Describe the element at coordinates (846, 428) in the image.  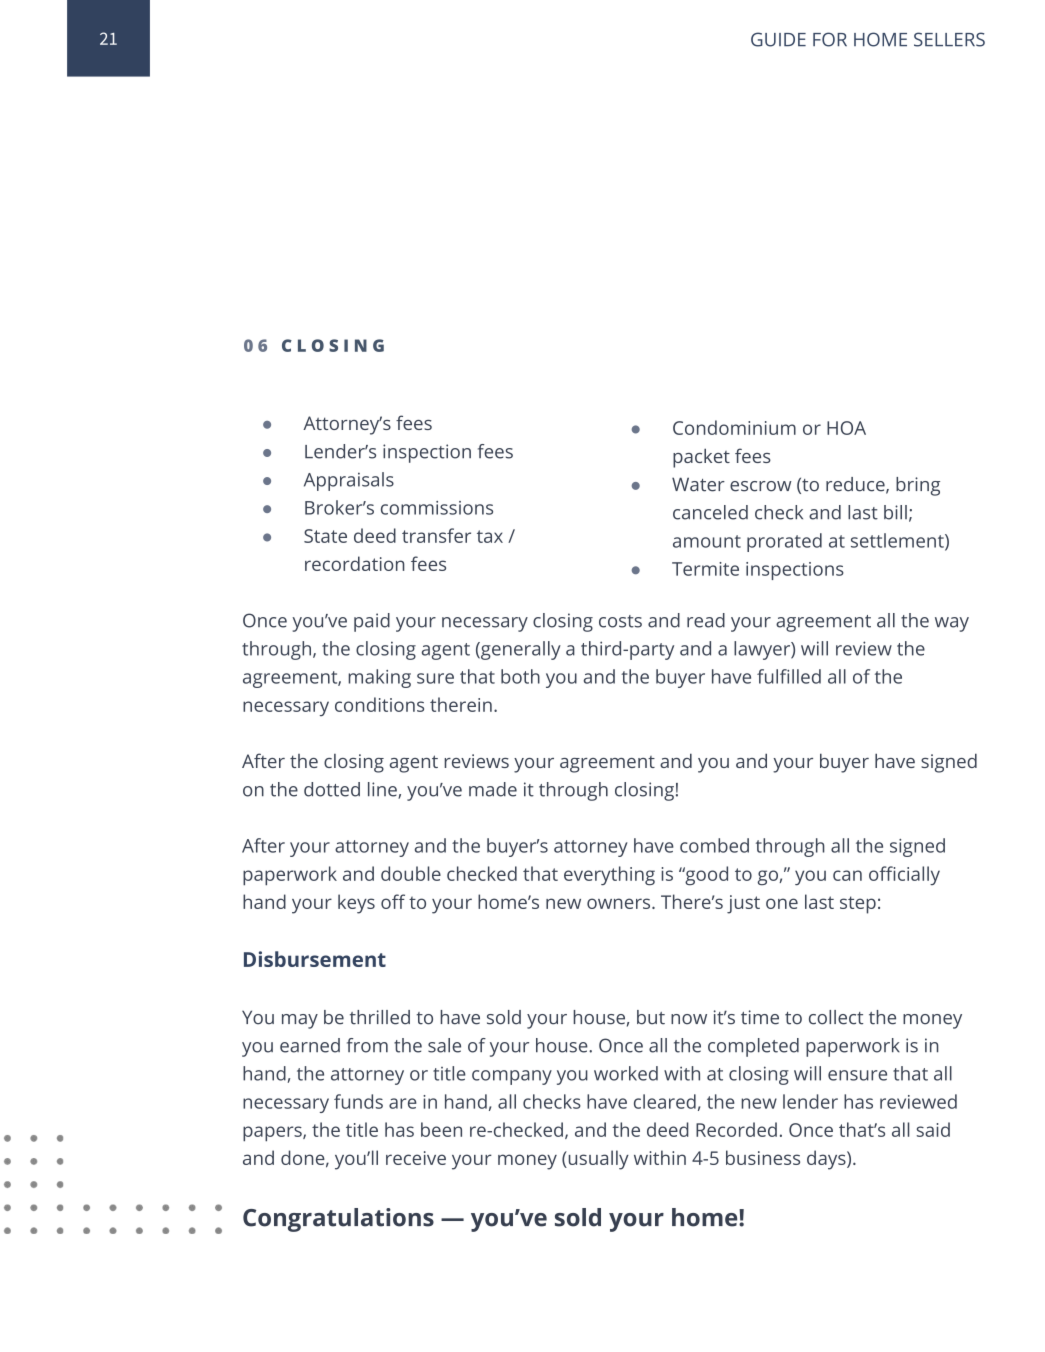
I see `HOA` at that location.
